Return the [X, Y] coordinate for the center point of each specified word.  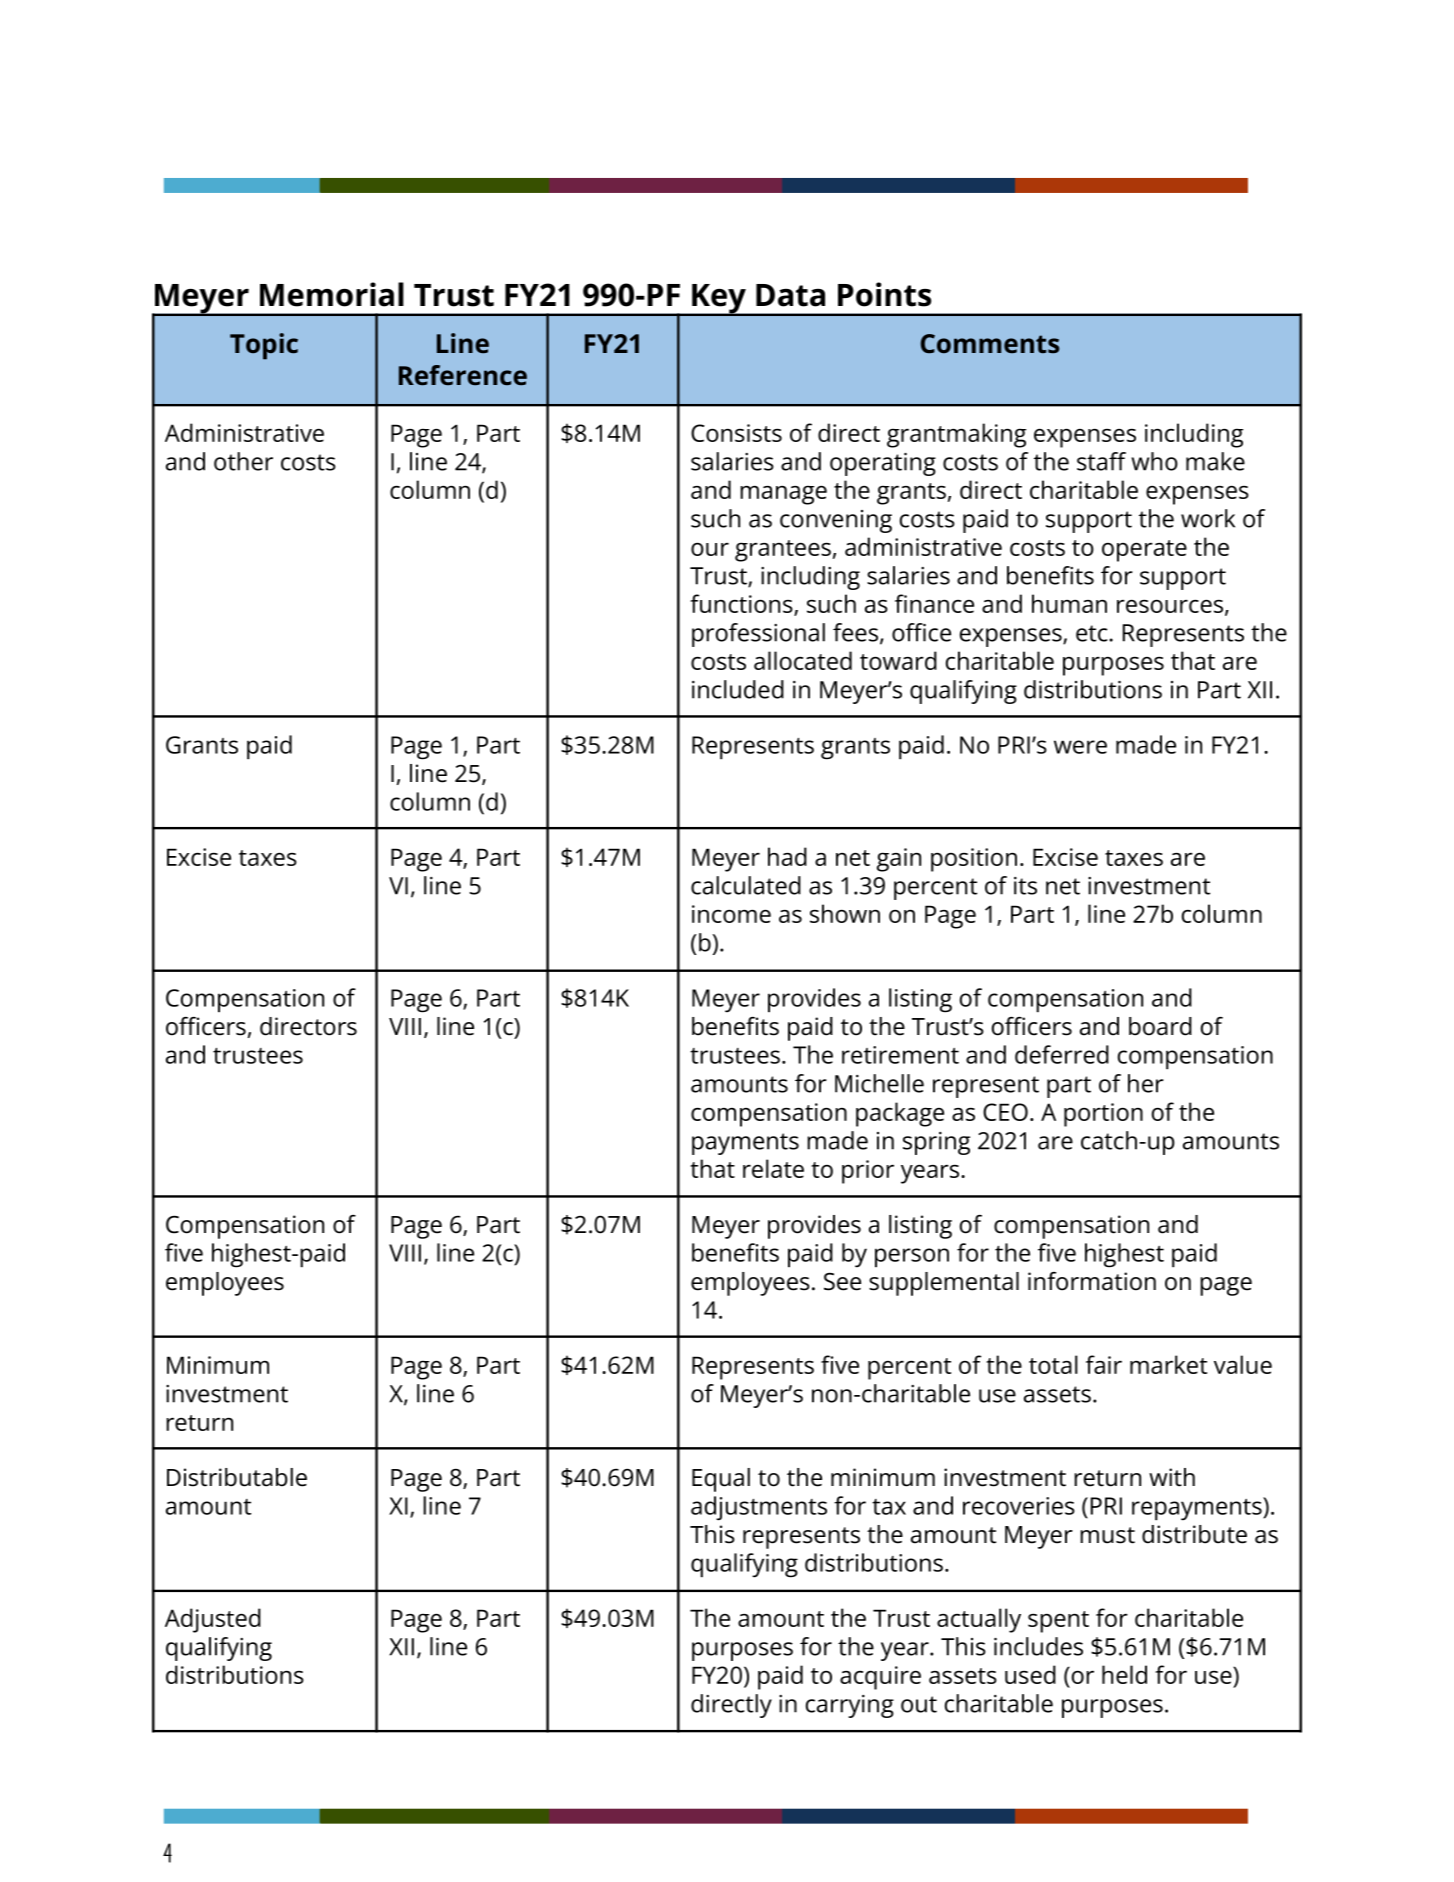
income [731, 914]
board [1160, 1026]
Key [719, 300]
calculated [746, 885]
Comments [990, 343]
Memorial [332, 294]
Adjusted [213, 1620]
